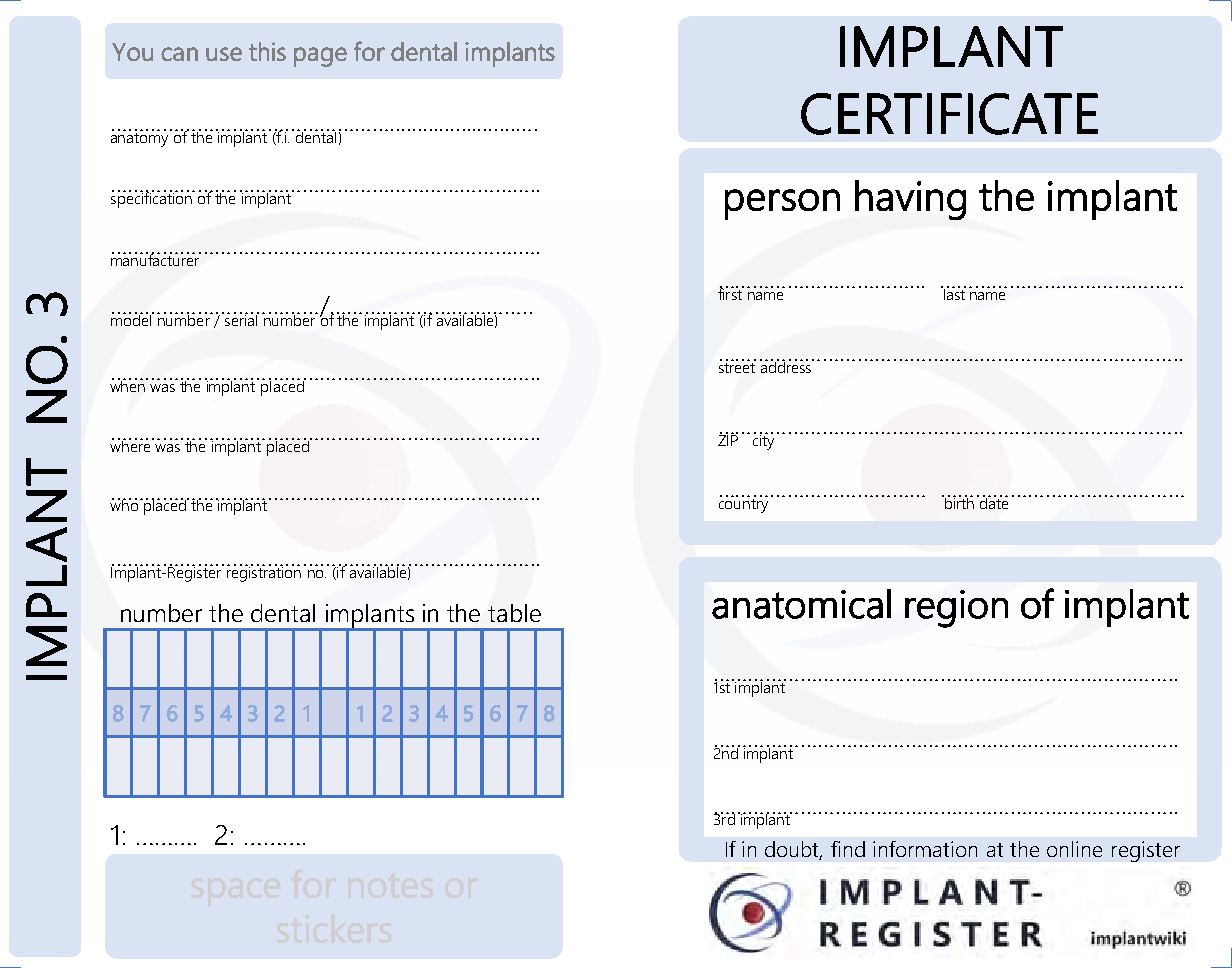 Image resolution: width=1232 pixels, height=968 pixels. What do you see at coordinates (241, 319) in the screenshot?
I see `serial` at bounding box center [241, 319].
